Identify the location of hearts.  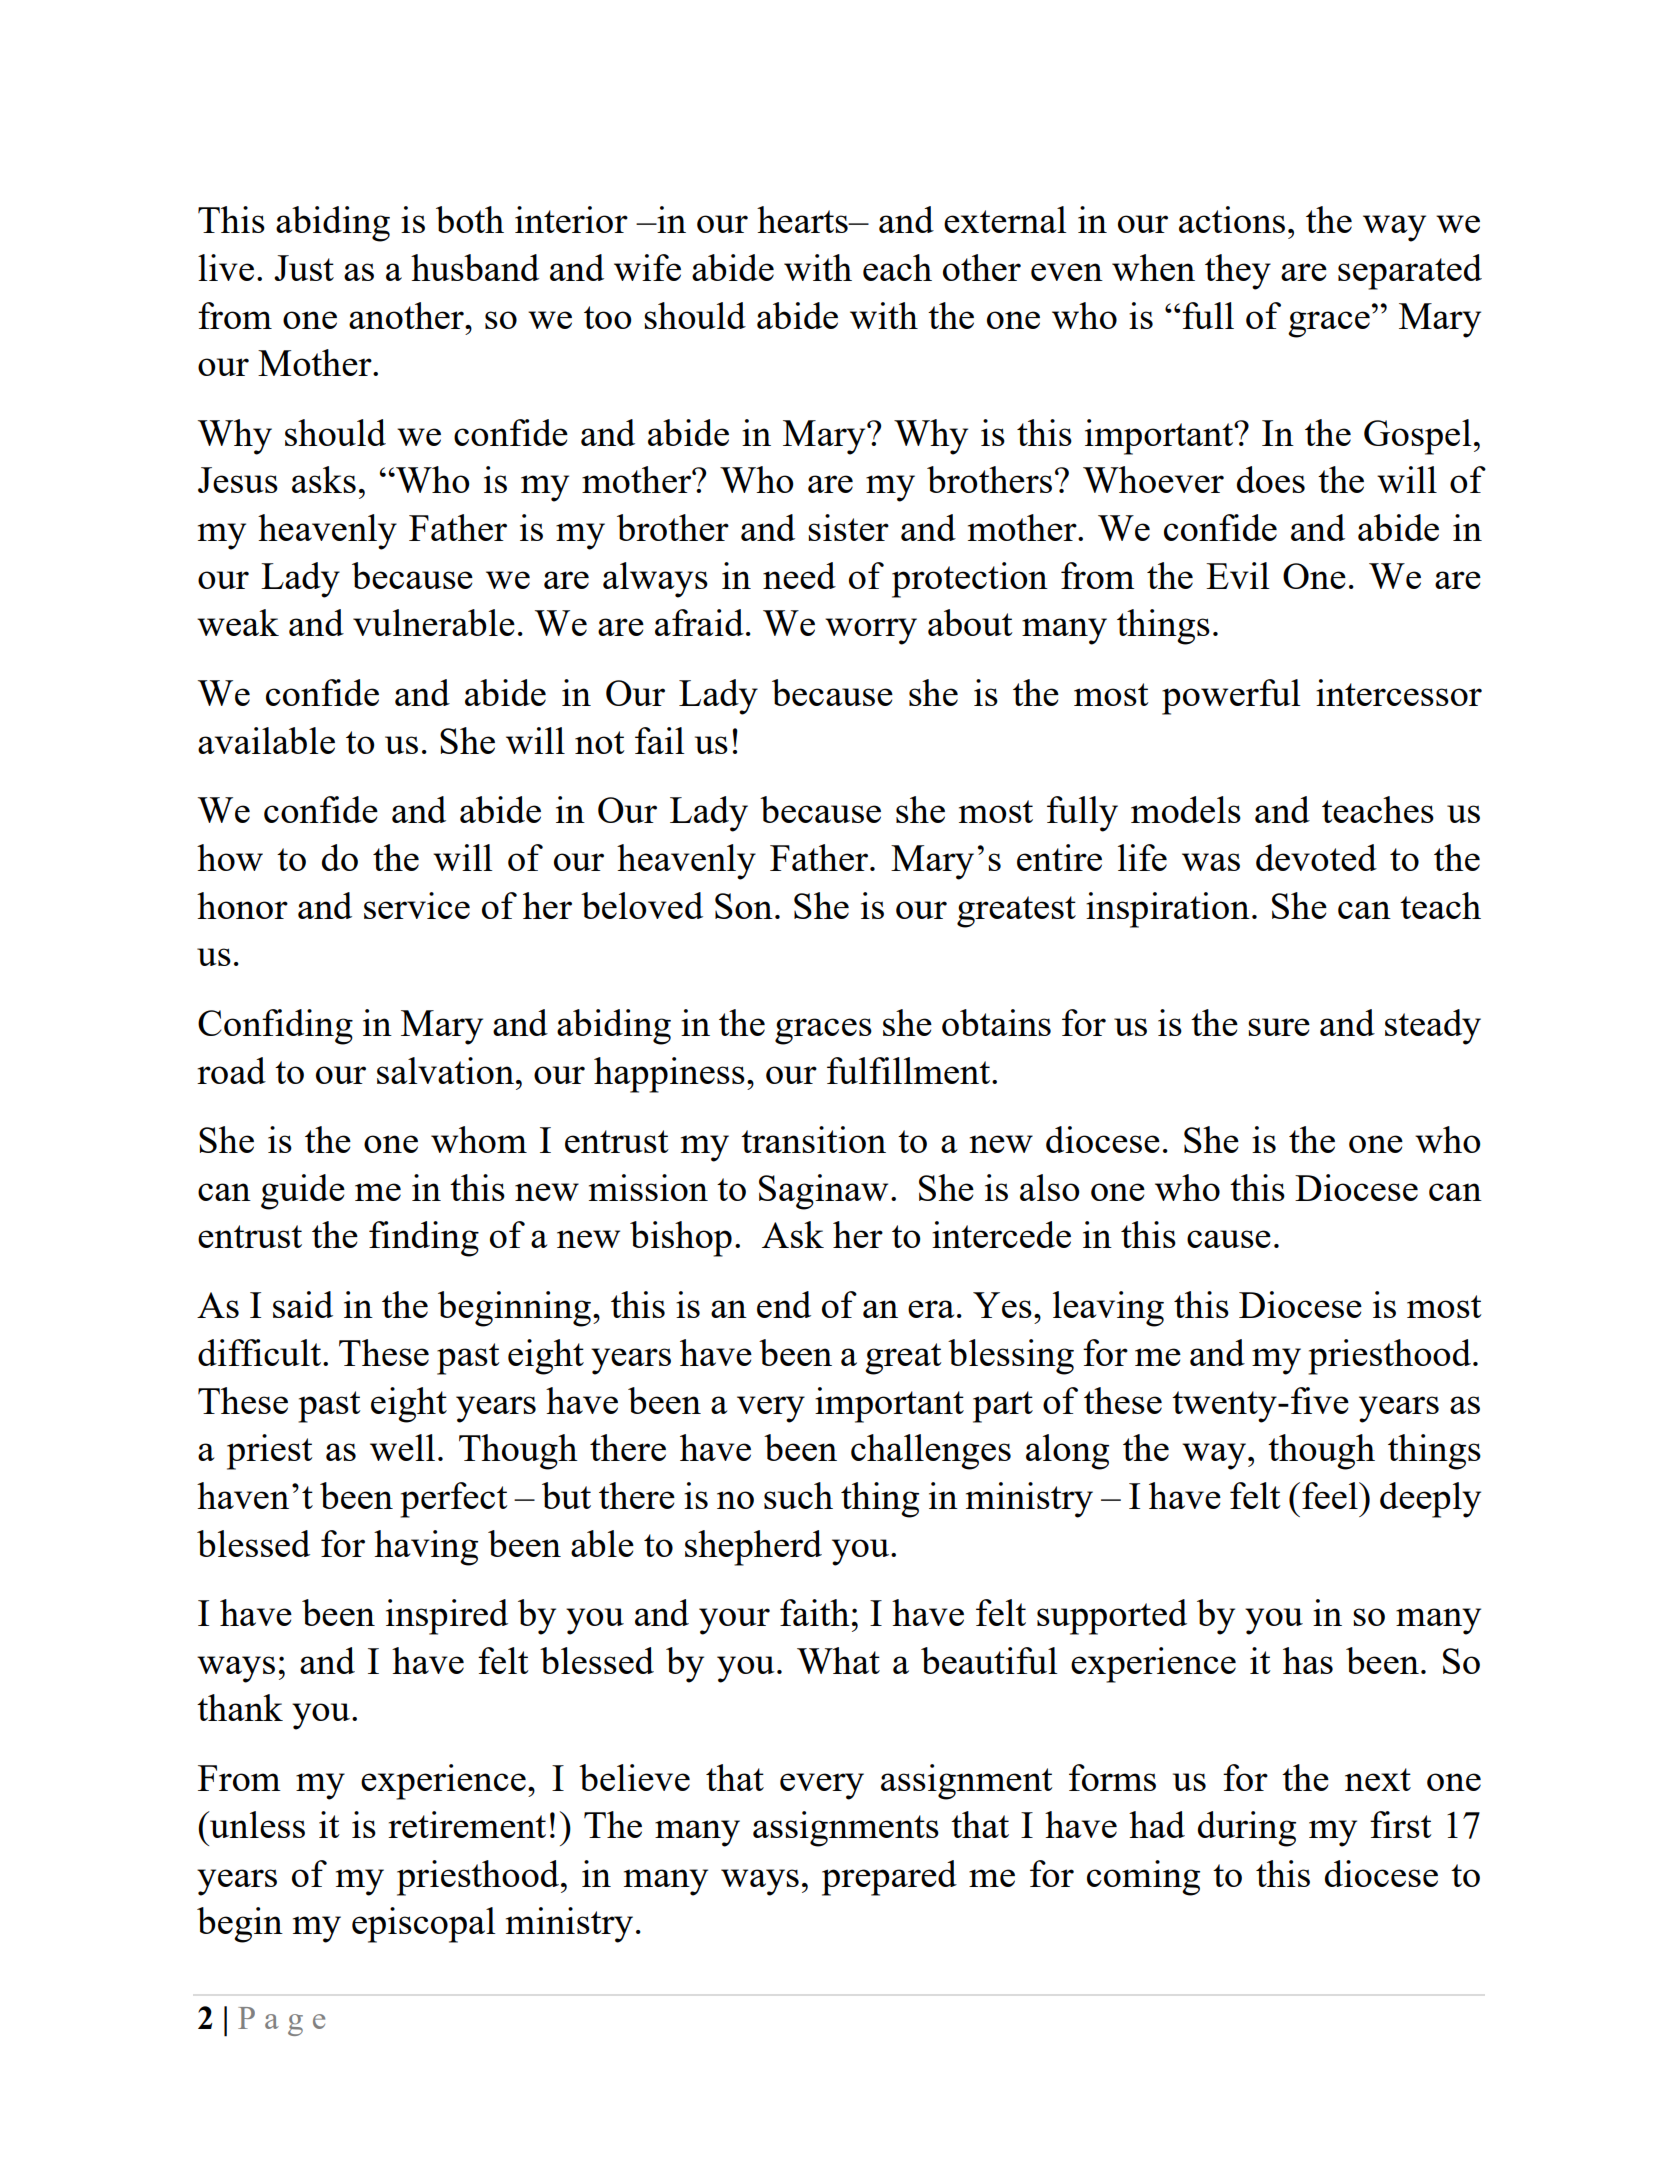
(803, 219).
